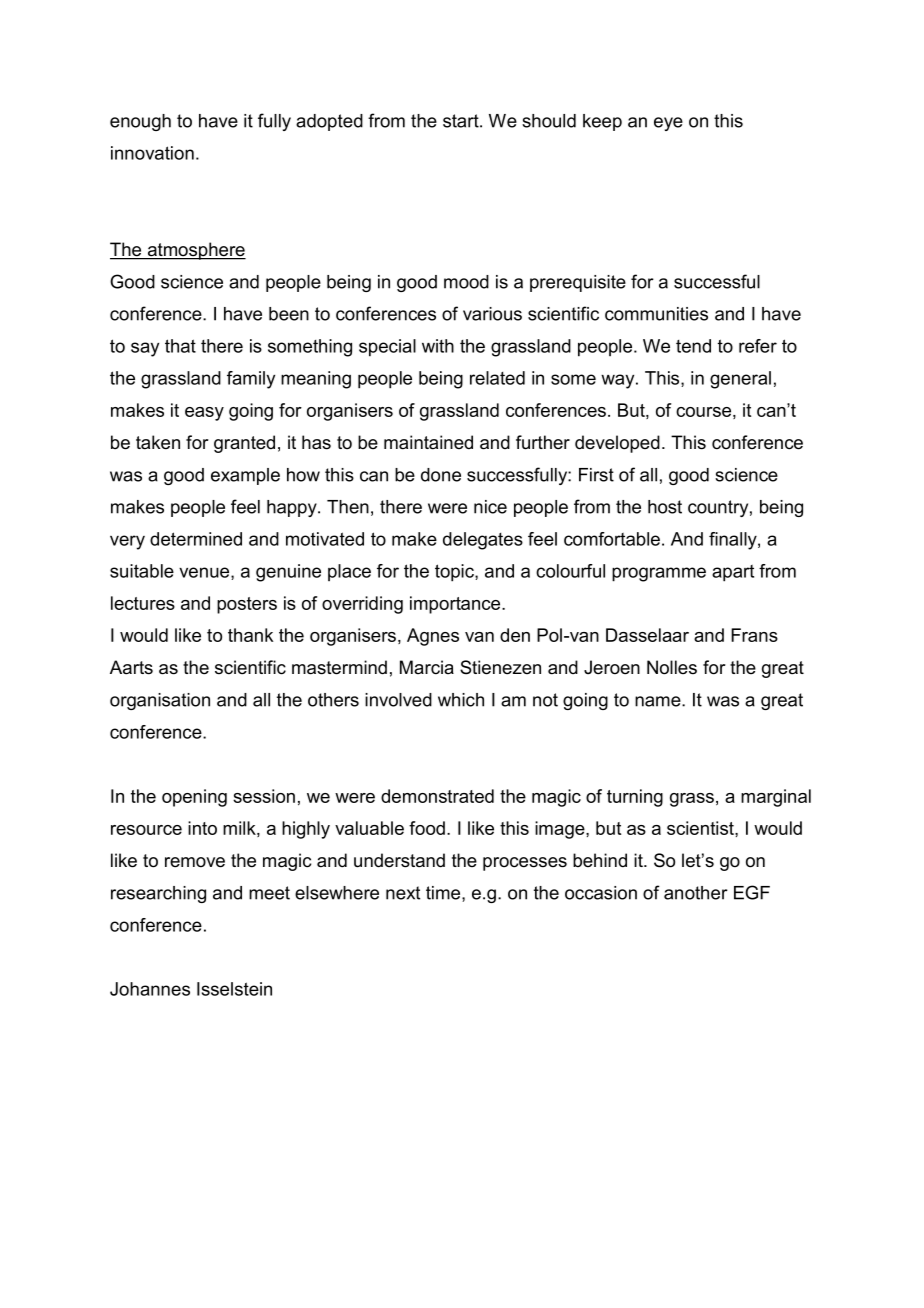 Image resolution: width=924 pixels, height=1308 pixels. I want to click on topic, so click(455, 573).
